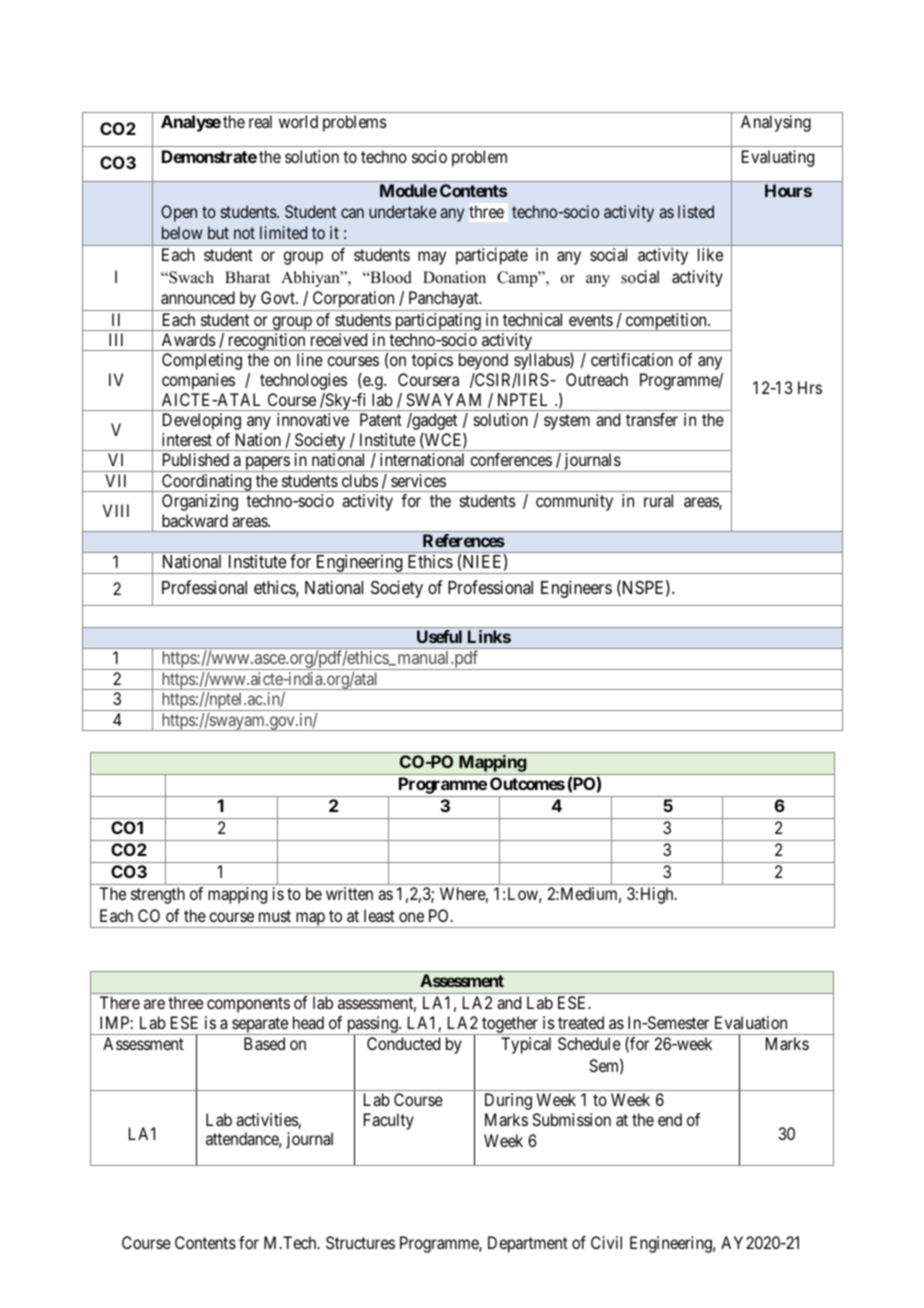  Describe the element at coordinates (658, 500) in the screenshot. I see `rural` at that location.
